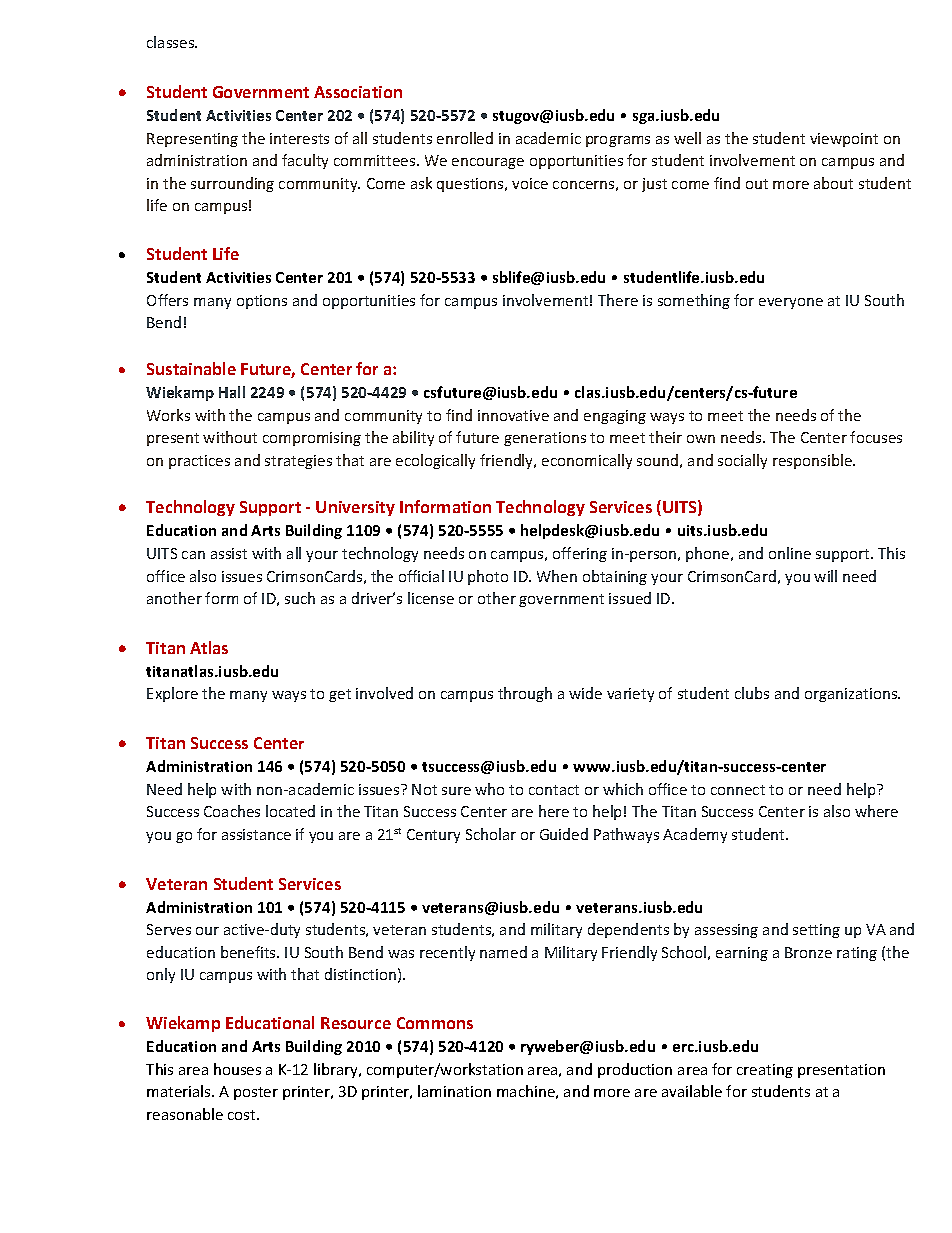 This screenshot has height=1233, width=952. Describe the element at coordinates (825, 576) in the screenshot. I see `will` at that location.
